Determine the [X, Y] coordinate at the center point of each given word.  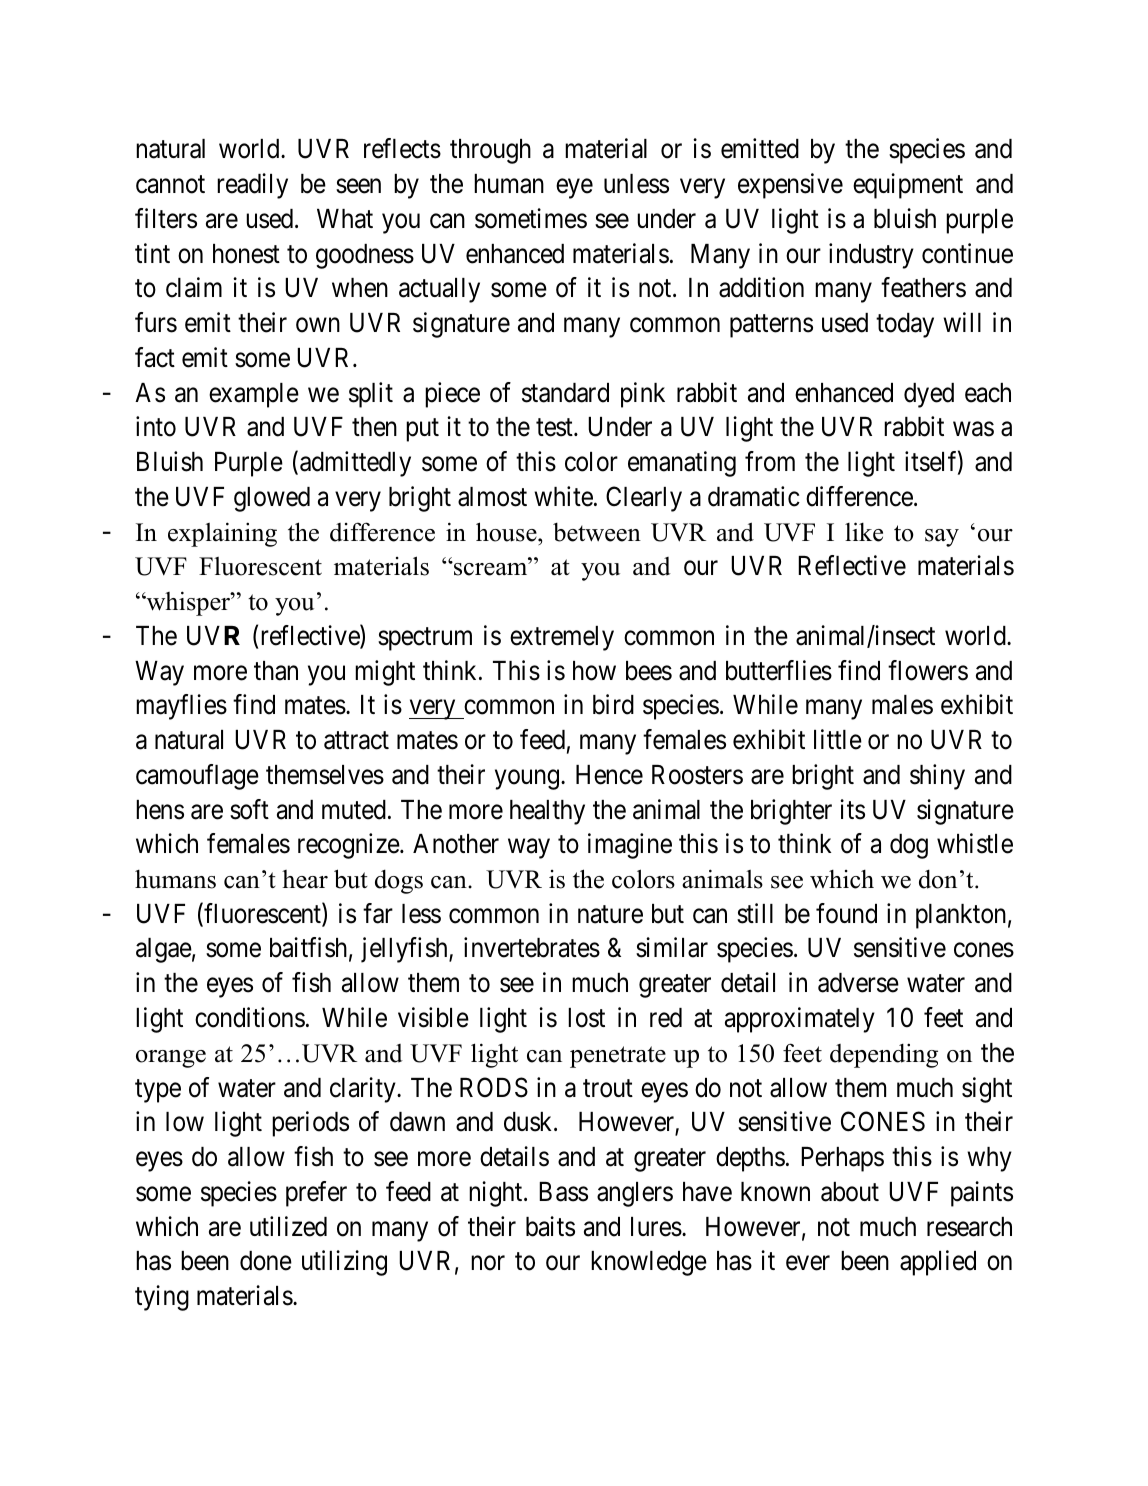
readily [252, 186]
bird [613, 704]
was [973, 429]
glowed [272, 499]
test [555, 428]
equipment [908, 186]
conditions [250, 1017]
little [838, 739]
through [490, 151]
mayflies [181, 707]
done [266, 1261]
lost [586, 1018]
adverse [858, 983]
